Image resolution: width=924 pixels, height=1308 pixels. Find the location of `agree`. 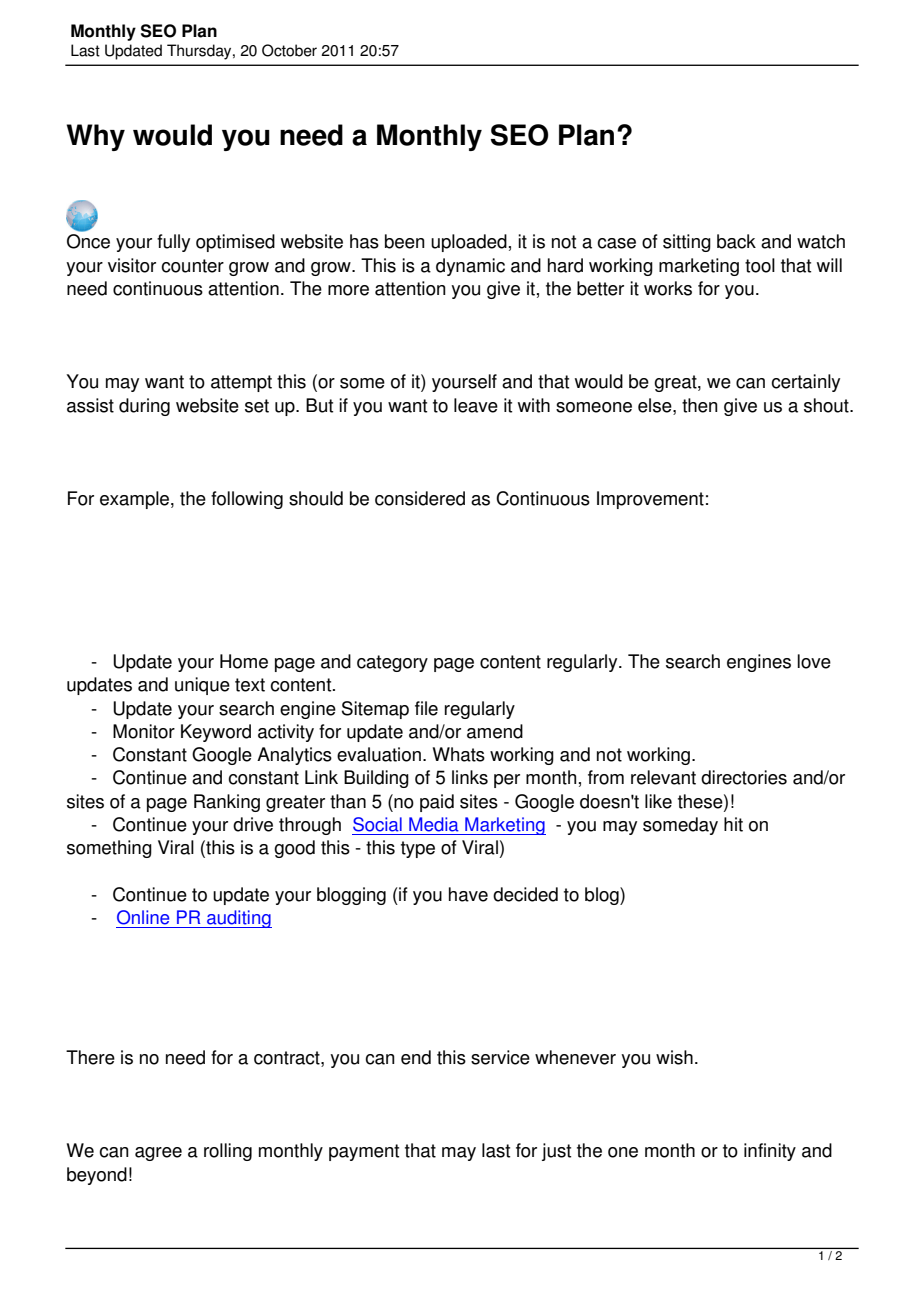

agree is located at coordinates (158, 1154).
